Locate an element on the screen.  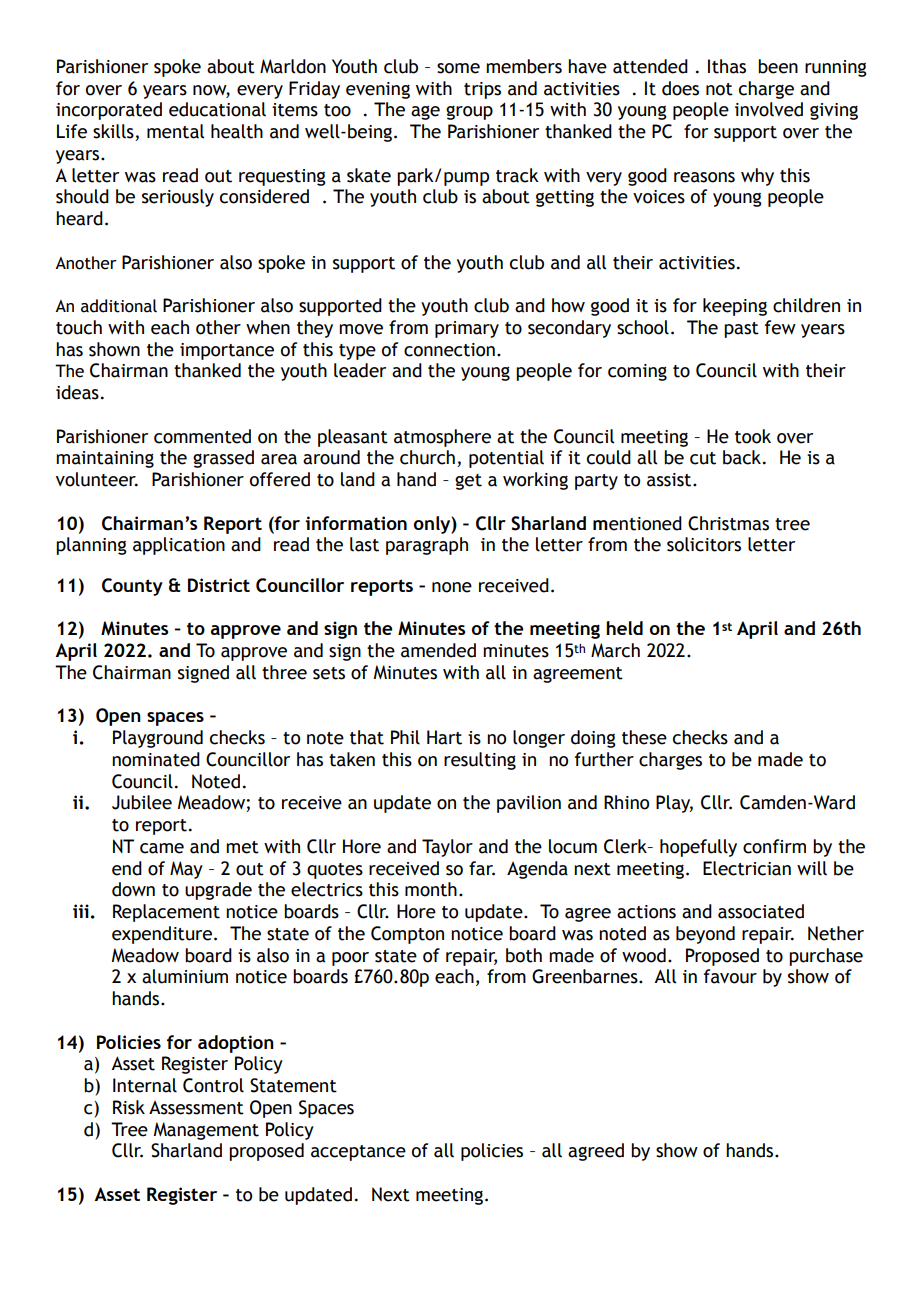
these is located at coordinates (644, 737).
